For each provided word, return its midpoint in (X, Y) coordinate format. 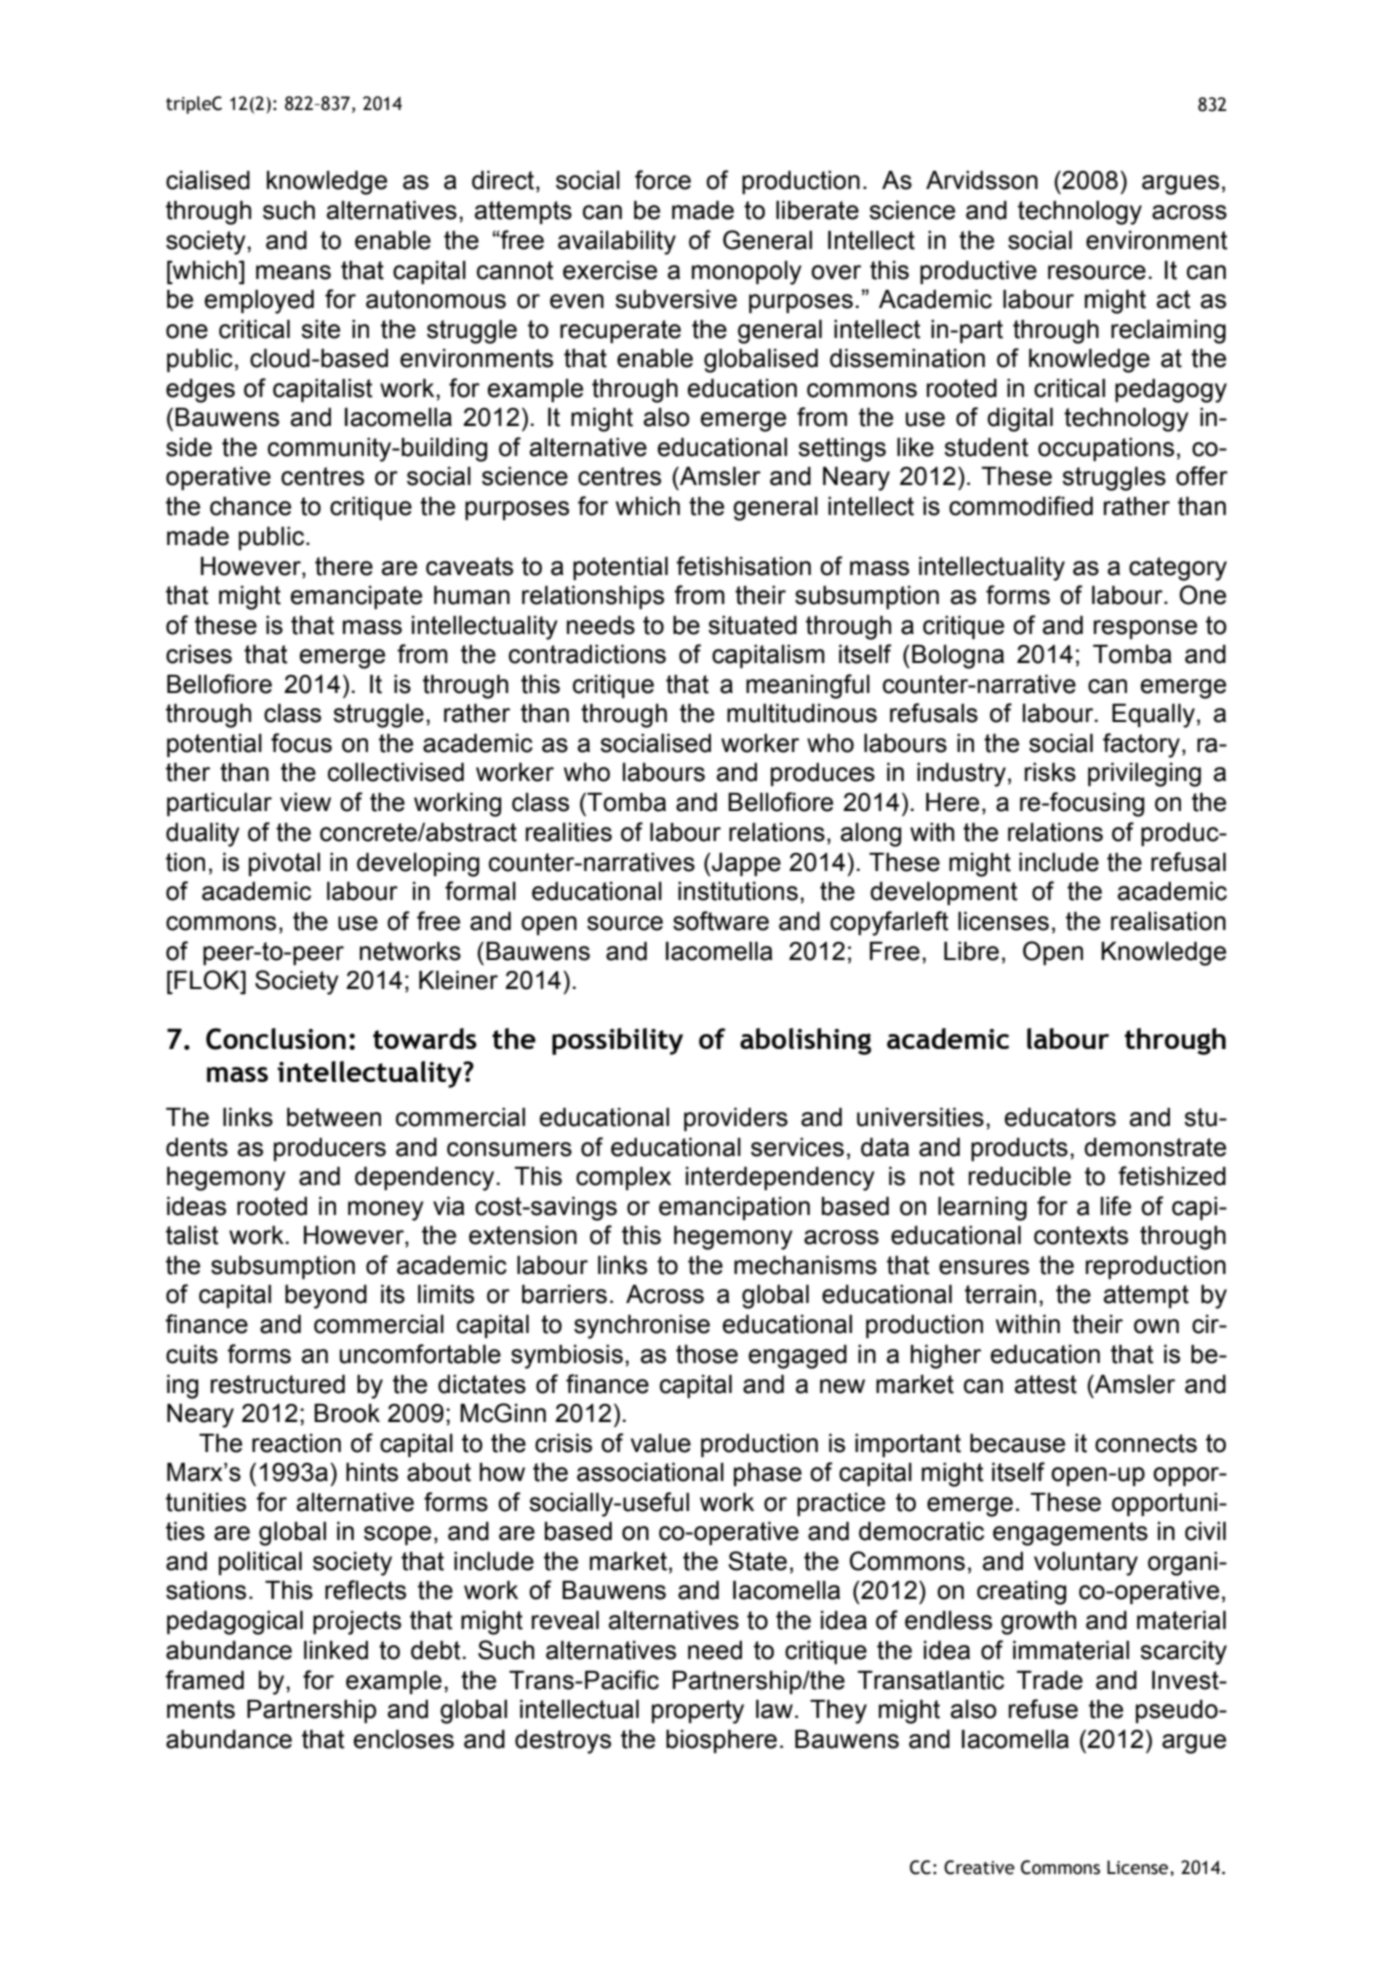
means (293, 272)
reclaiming (1168, 331)
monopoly (747, 273)
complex (623, 1178)
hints (372, 1472)
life (1116, 1206)
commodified (1021, 506)
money (386, 1211)
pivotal (284, 864)
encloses (403, 1739)
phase (768, 1474)
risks (1050, 772)
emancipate (356, 597)
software (721, 921)
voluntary (1086, 1563)
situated (752, 625)
